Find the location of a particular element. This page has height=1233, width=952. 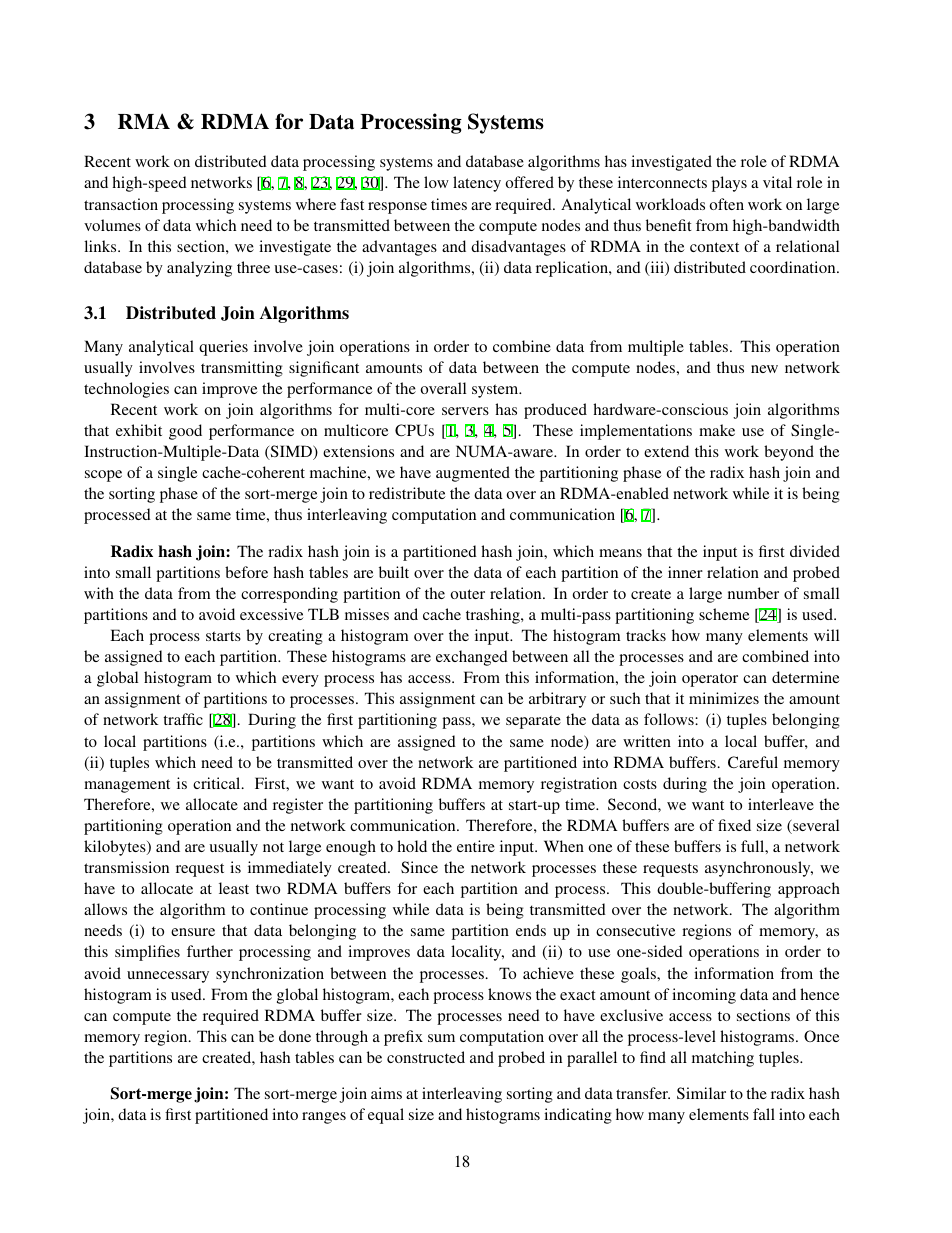

often is located at coordinates (727, 204).
